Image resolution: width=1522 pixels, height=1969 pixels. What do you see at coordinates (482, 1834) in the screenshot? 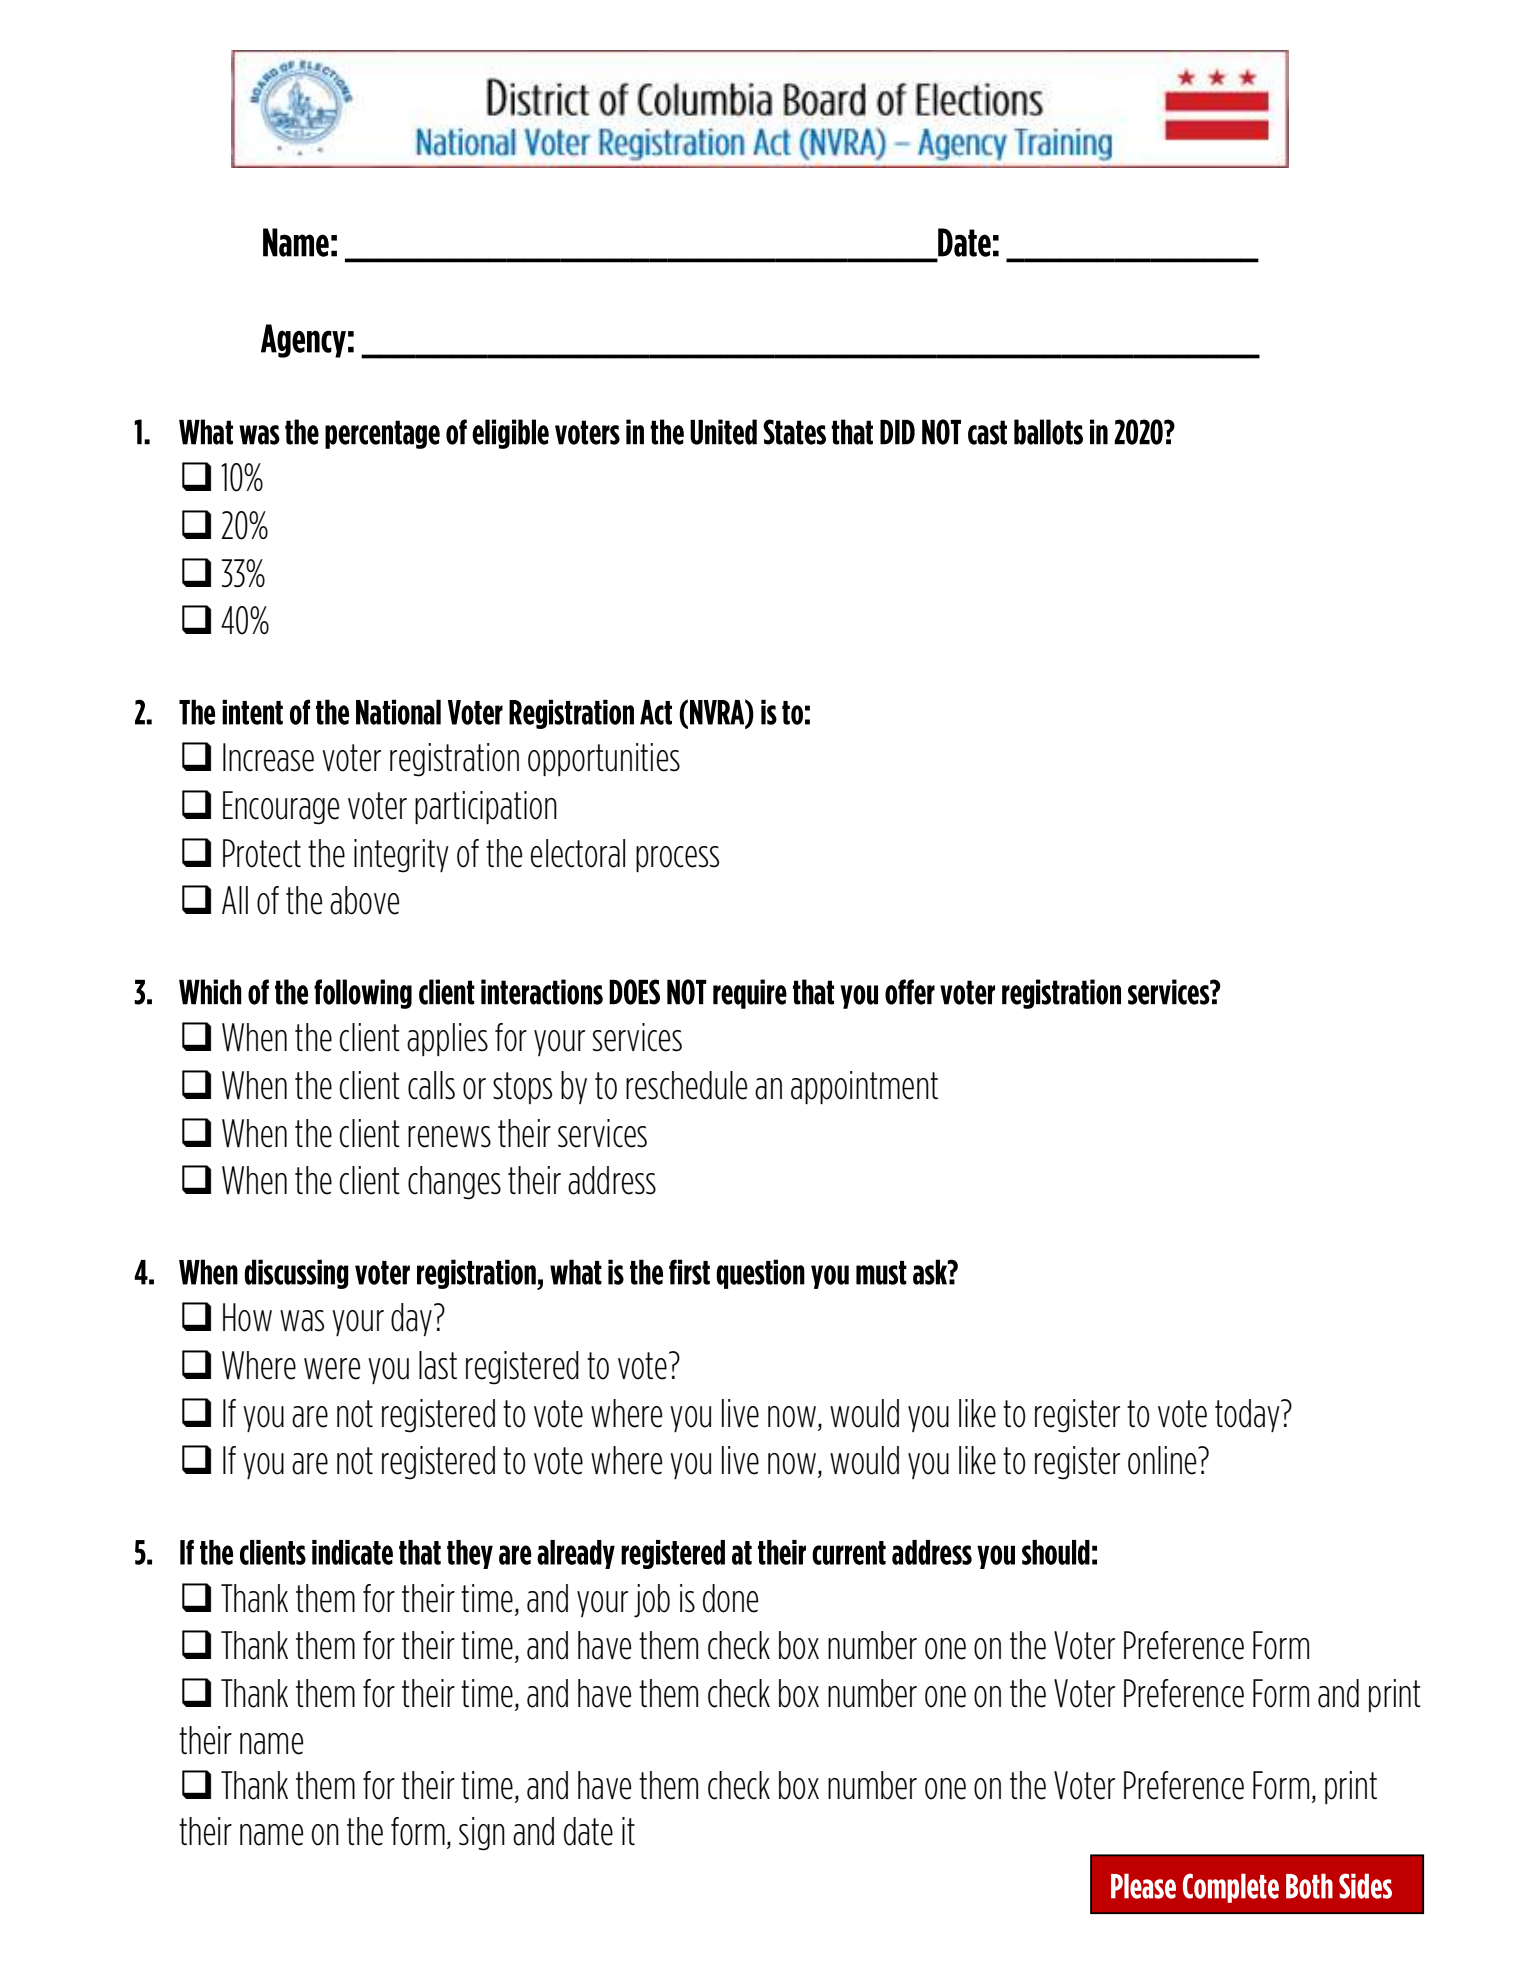
I see `sign` at bounding box center [482, 1834].
